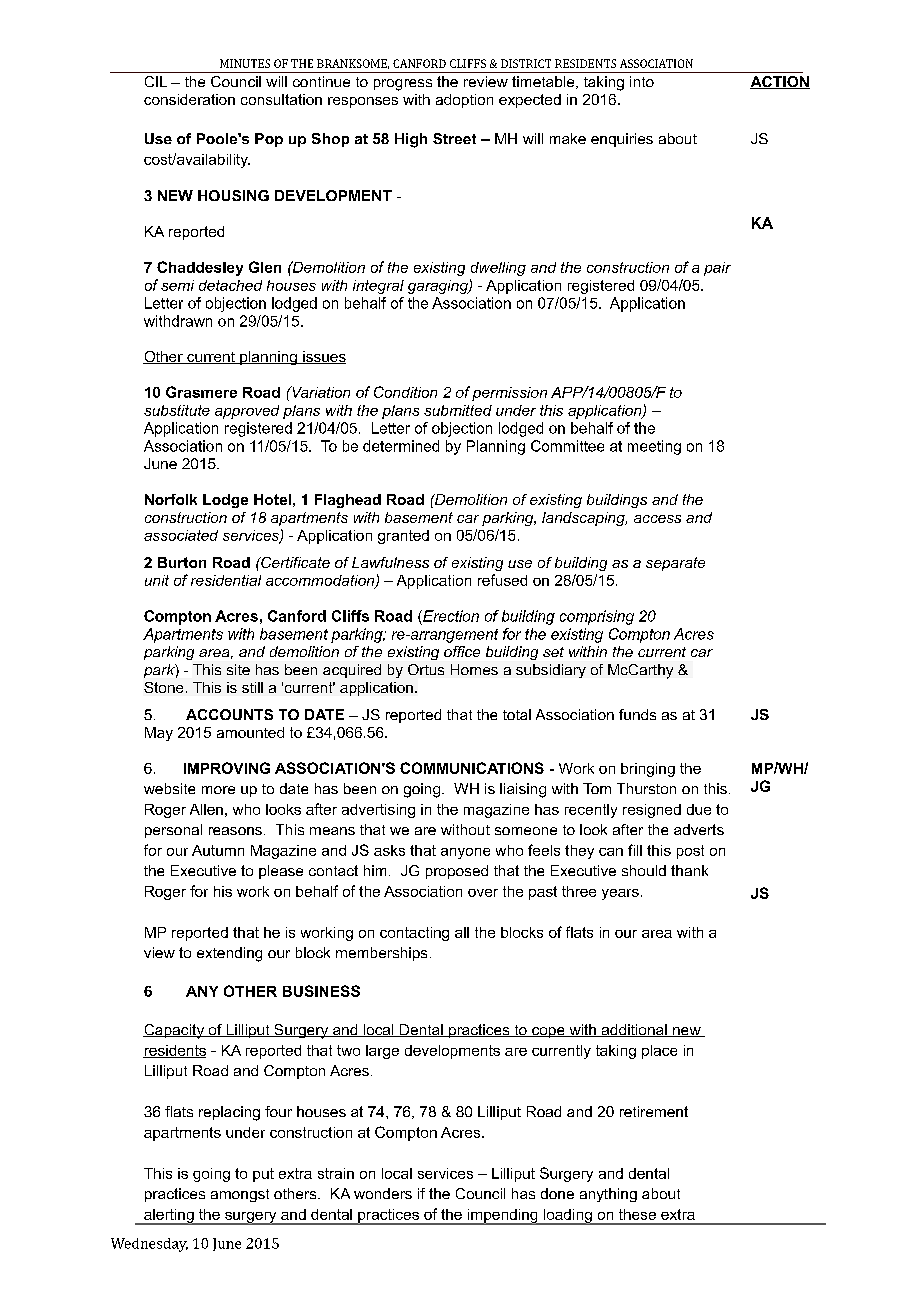 Image resolution: width=924 pixels, height=1308 pixels. What do you see at coordinates (381, 954) in the screenshot?
I see `memberships` at bounding box center [381, 954].
